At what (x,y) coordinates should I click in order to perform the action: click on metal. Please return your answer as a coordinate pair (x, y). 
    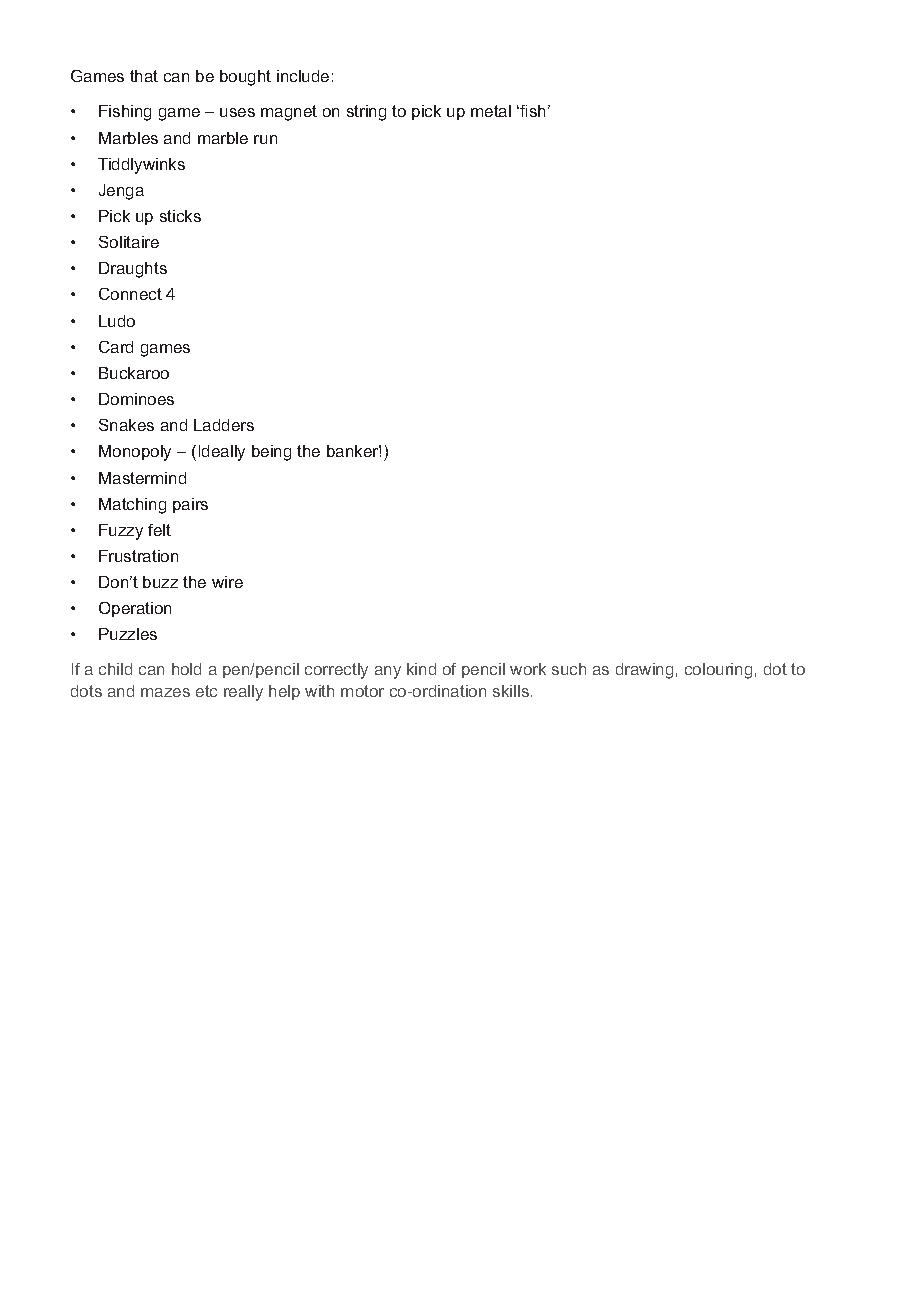
    Looking at the image, I should click on (491, 111).
